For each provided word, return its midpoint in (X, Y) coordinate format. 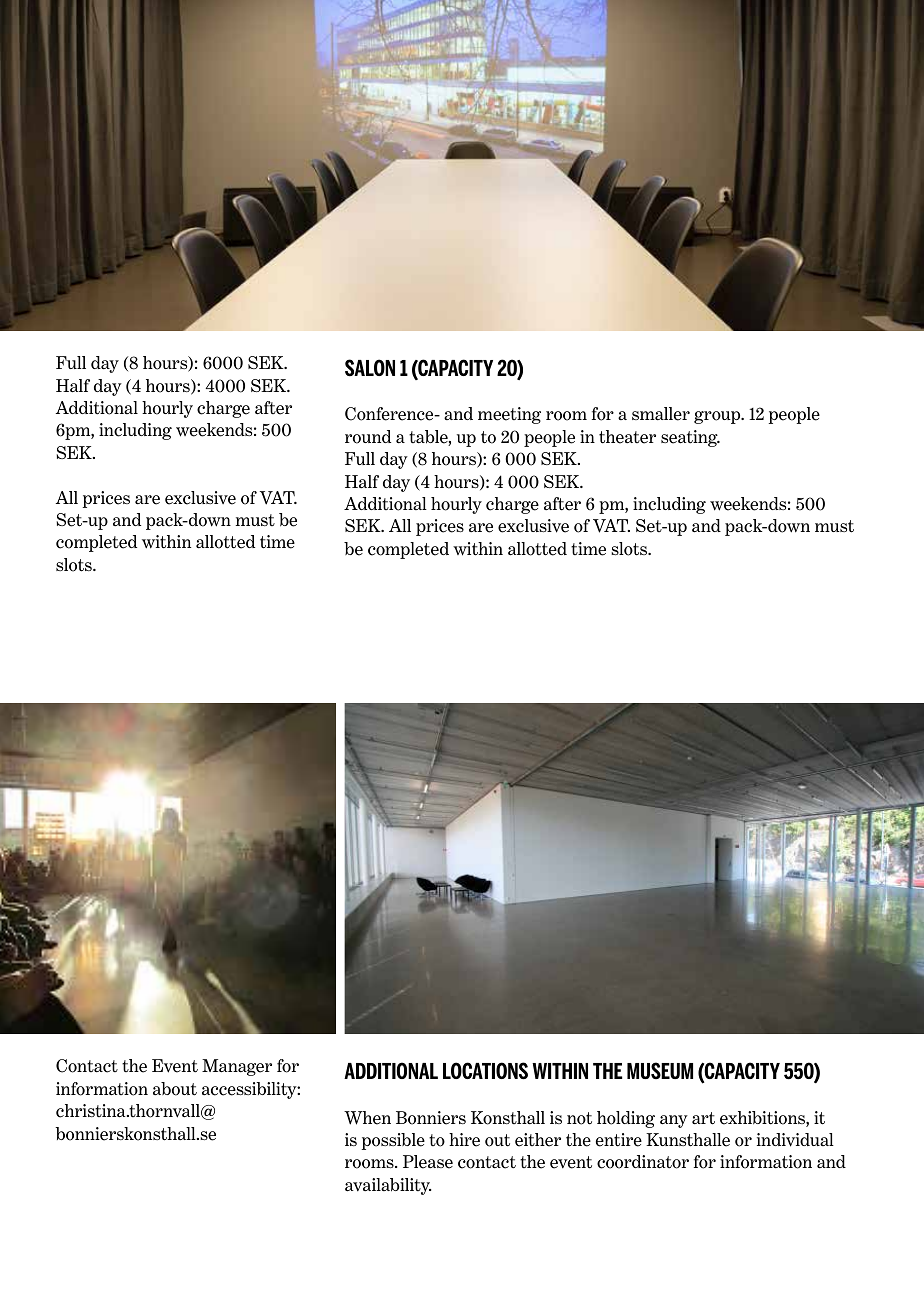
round (368, 437)
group (718, 417)
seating (690, 438)
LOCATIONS (485, 1071)
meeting (509, 415)
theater (627, 437)
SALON (370, 368)
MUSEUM (660, 1070)
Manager (237, 1067)
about (175, 1089)
